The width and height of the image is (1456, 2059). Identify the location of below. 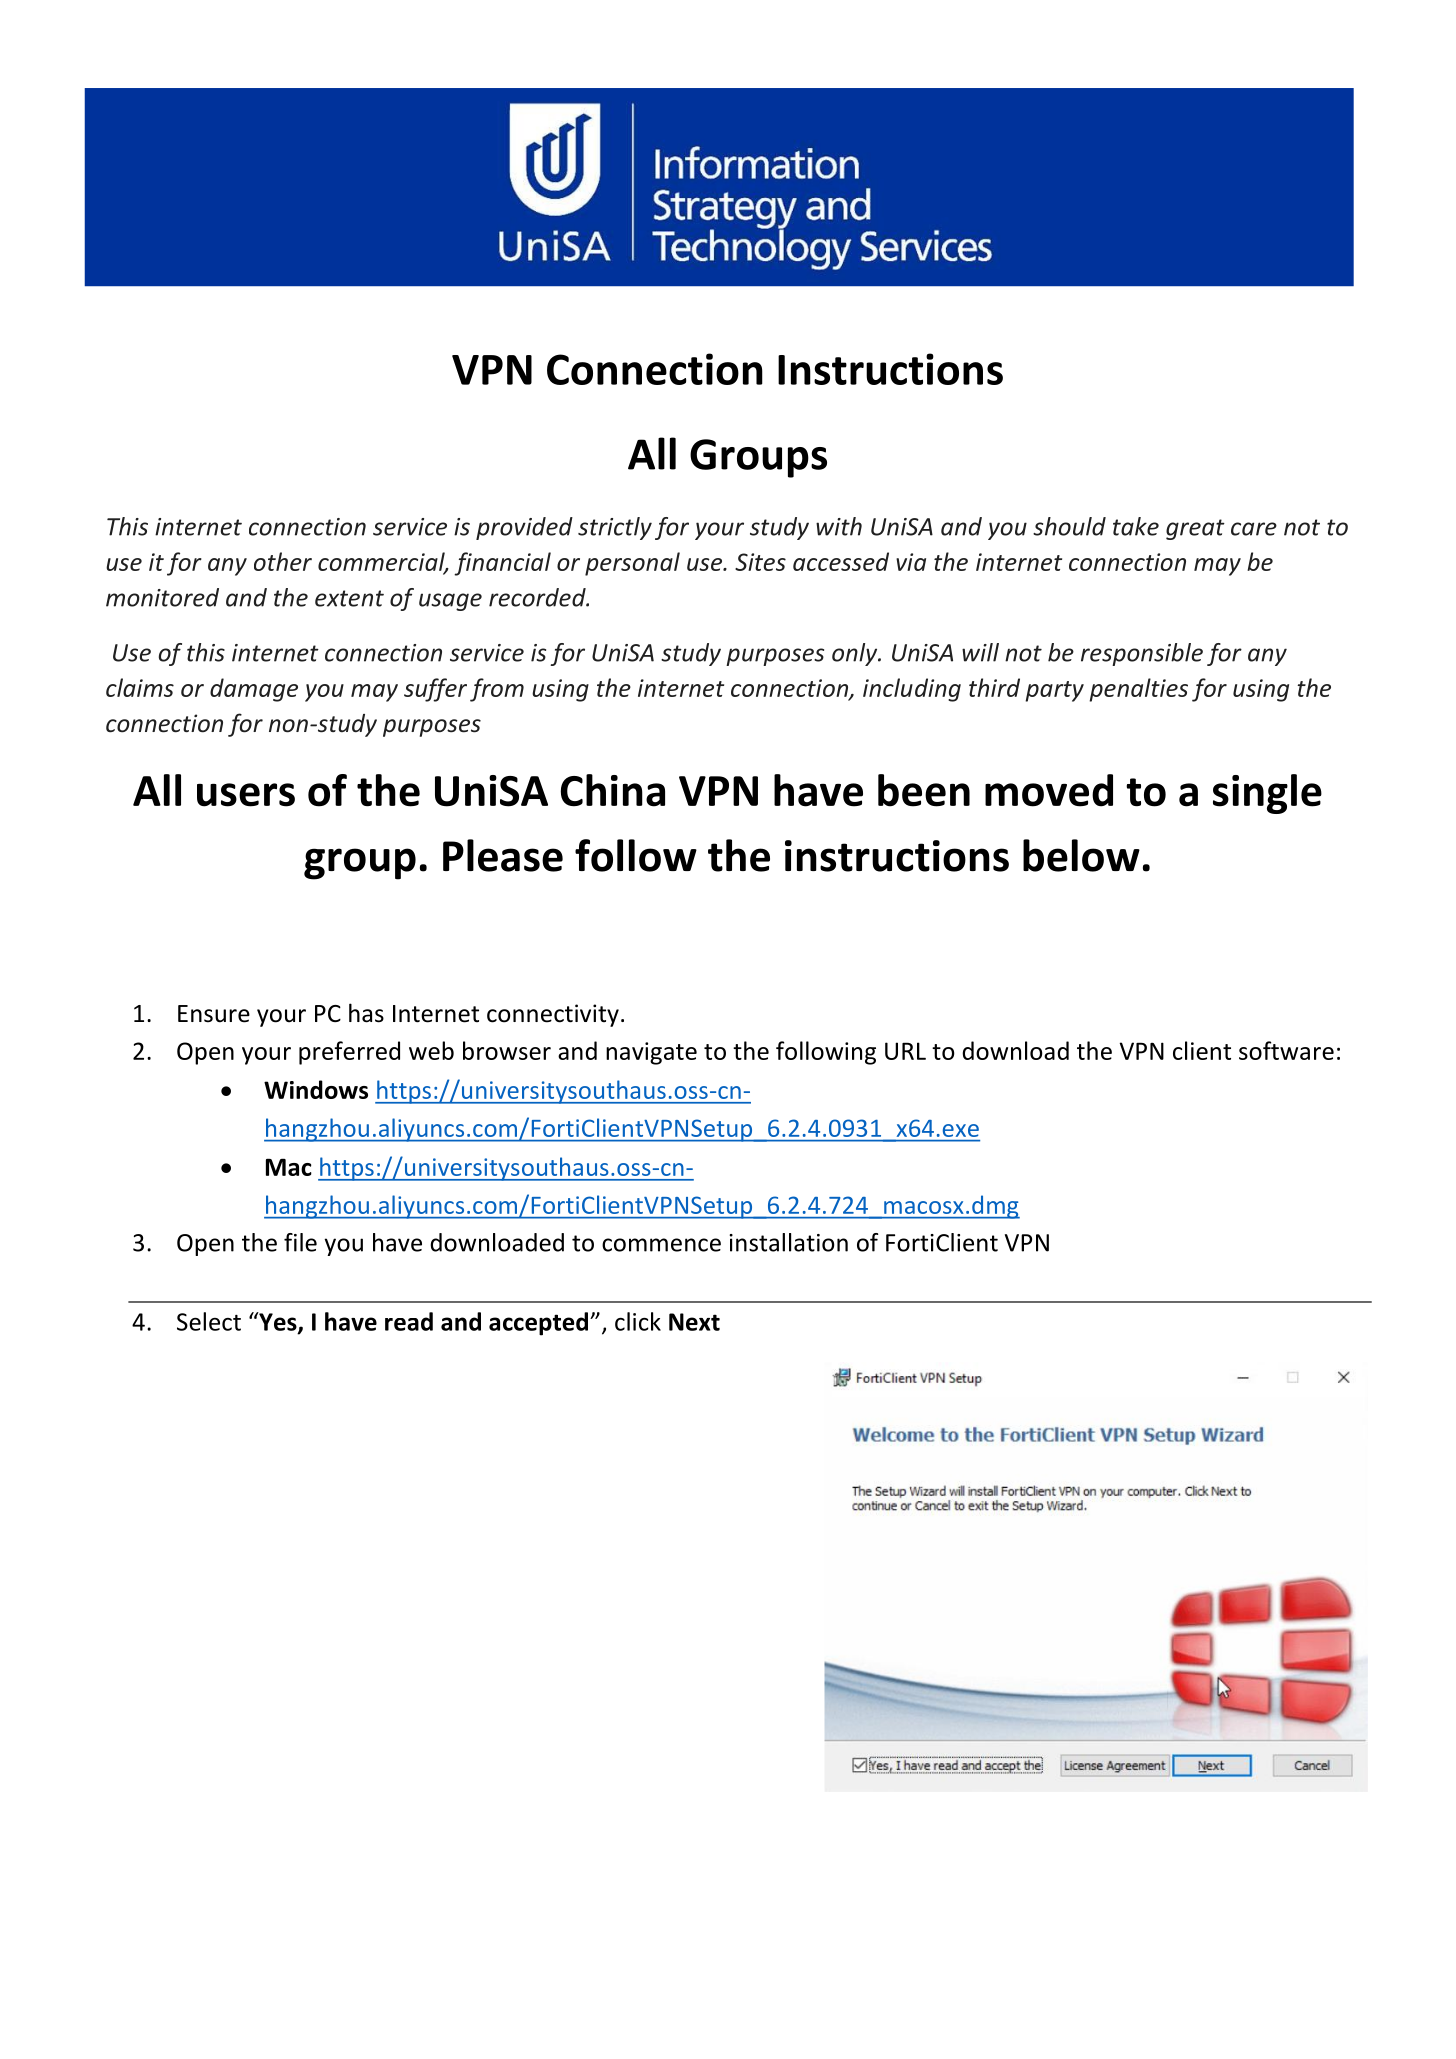
(1081, 855).
